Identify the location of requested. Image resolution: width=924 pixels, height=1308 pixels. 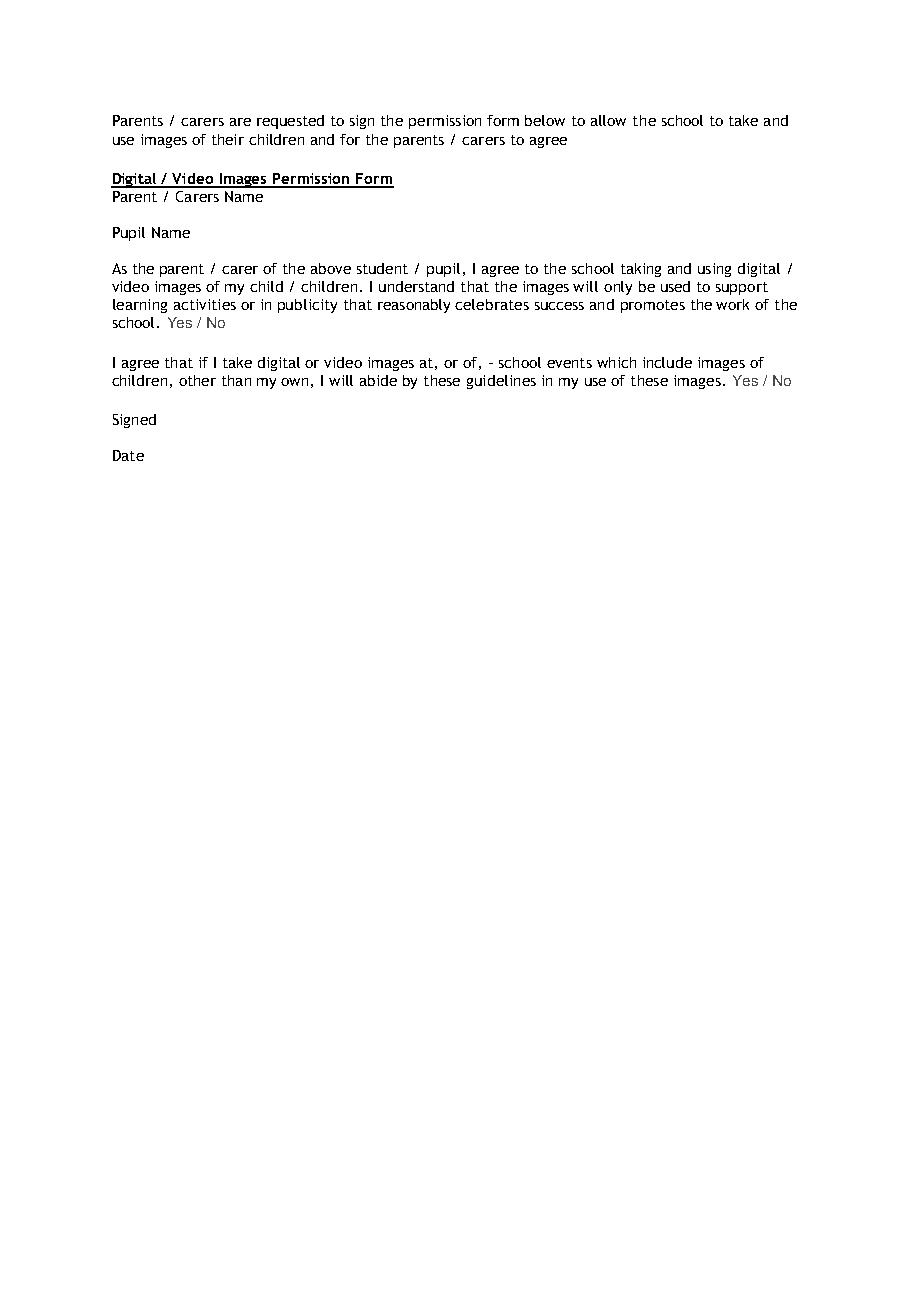
(290, 122).
